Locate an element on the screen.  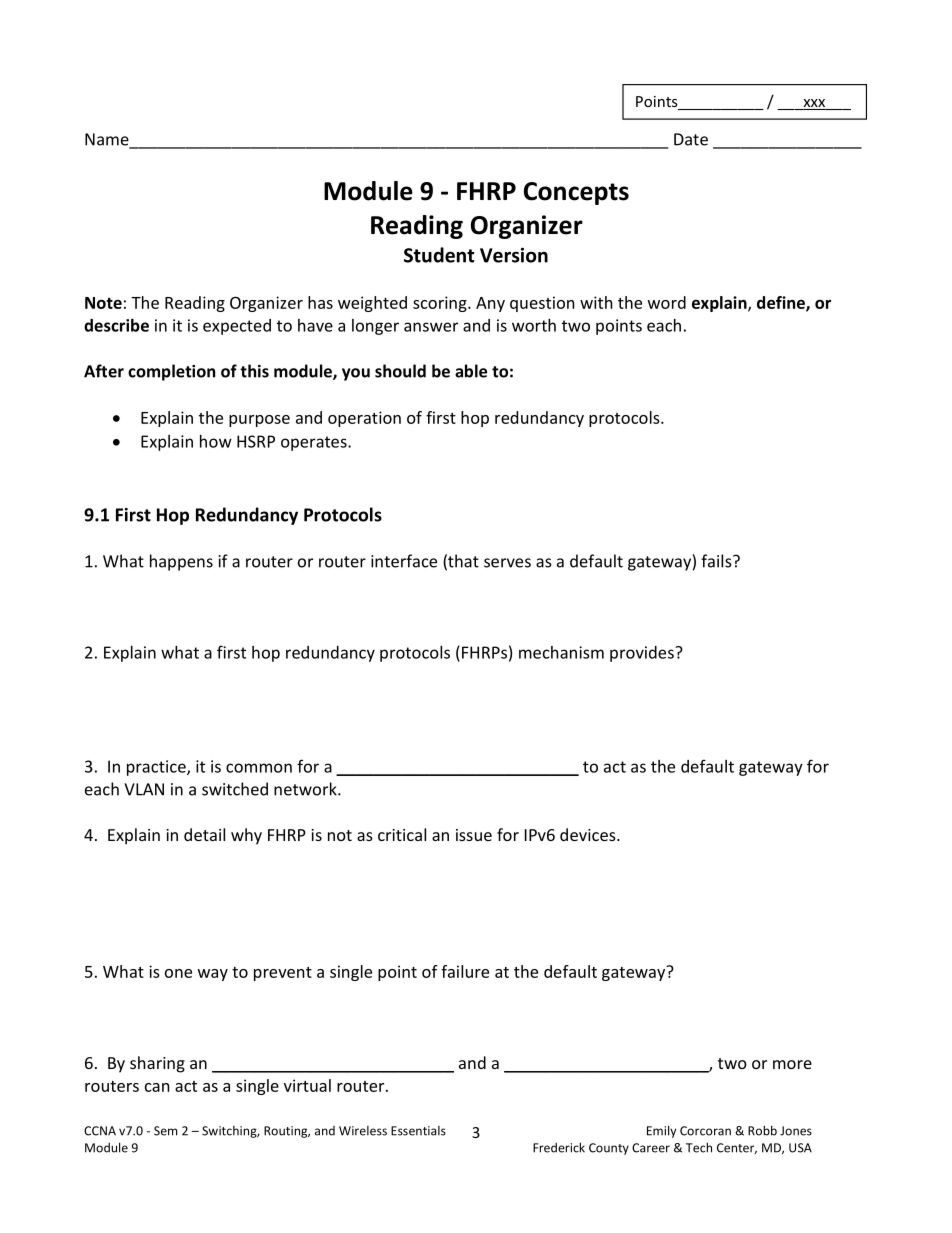
Essentials is located at coordinates (418, 1131).
